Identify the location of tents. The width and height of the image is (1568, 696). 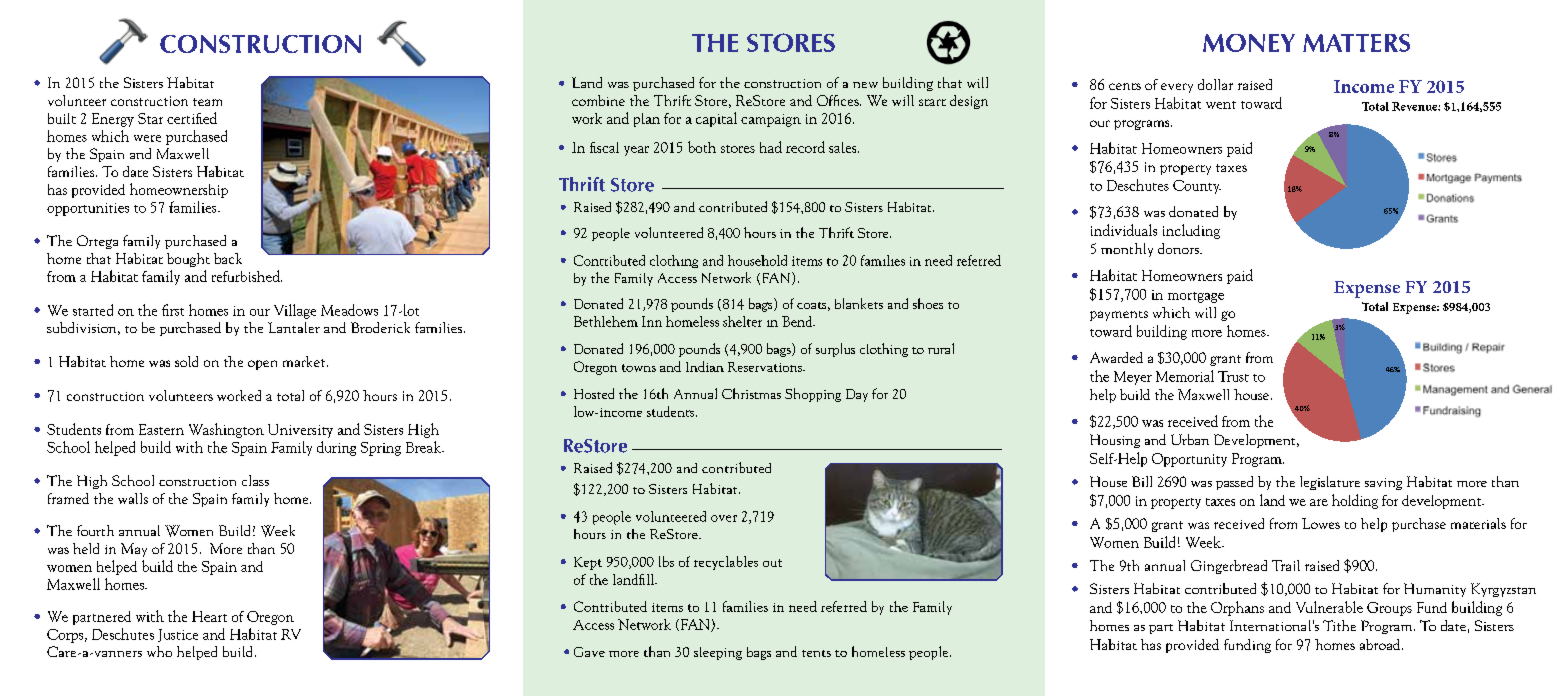
(816, 653).
